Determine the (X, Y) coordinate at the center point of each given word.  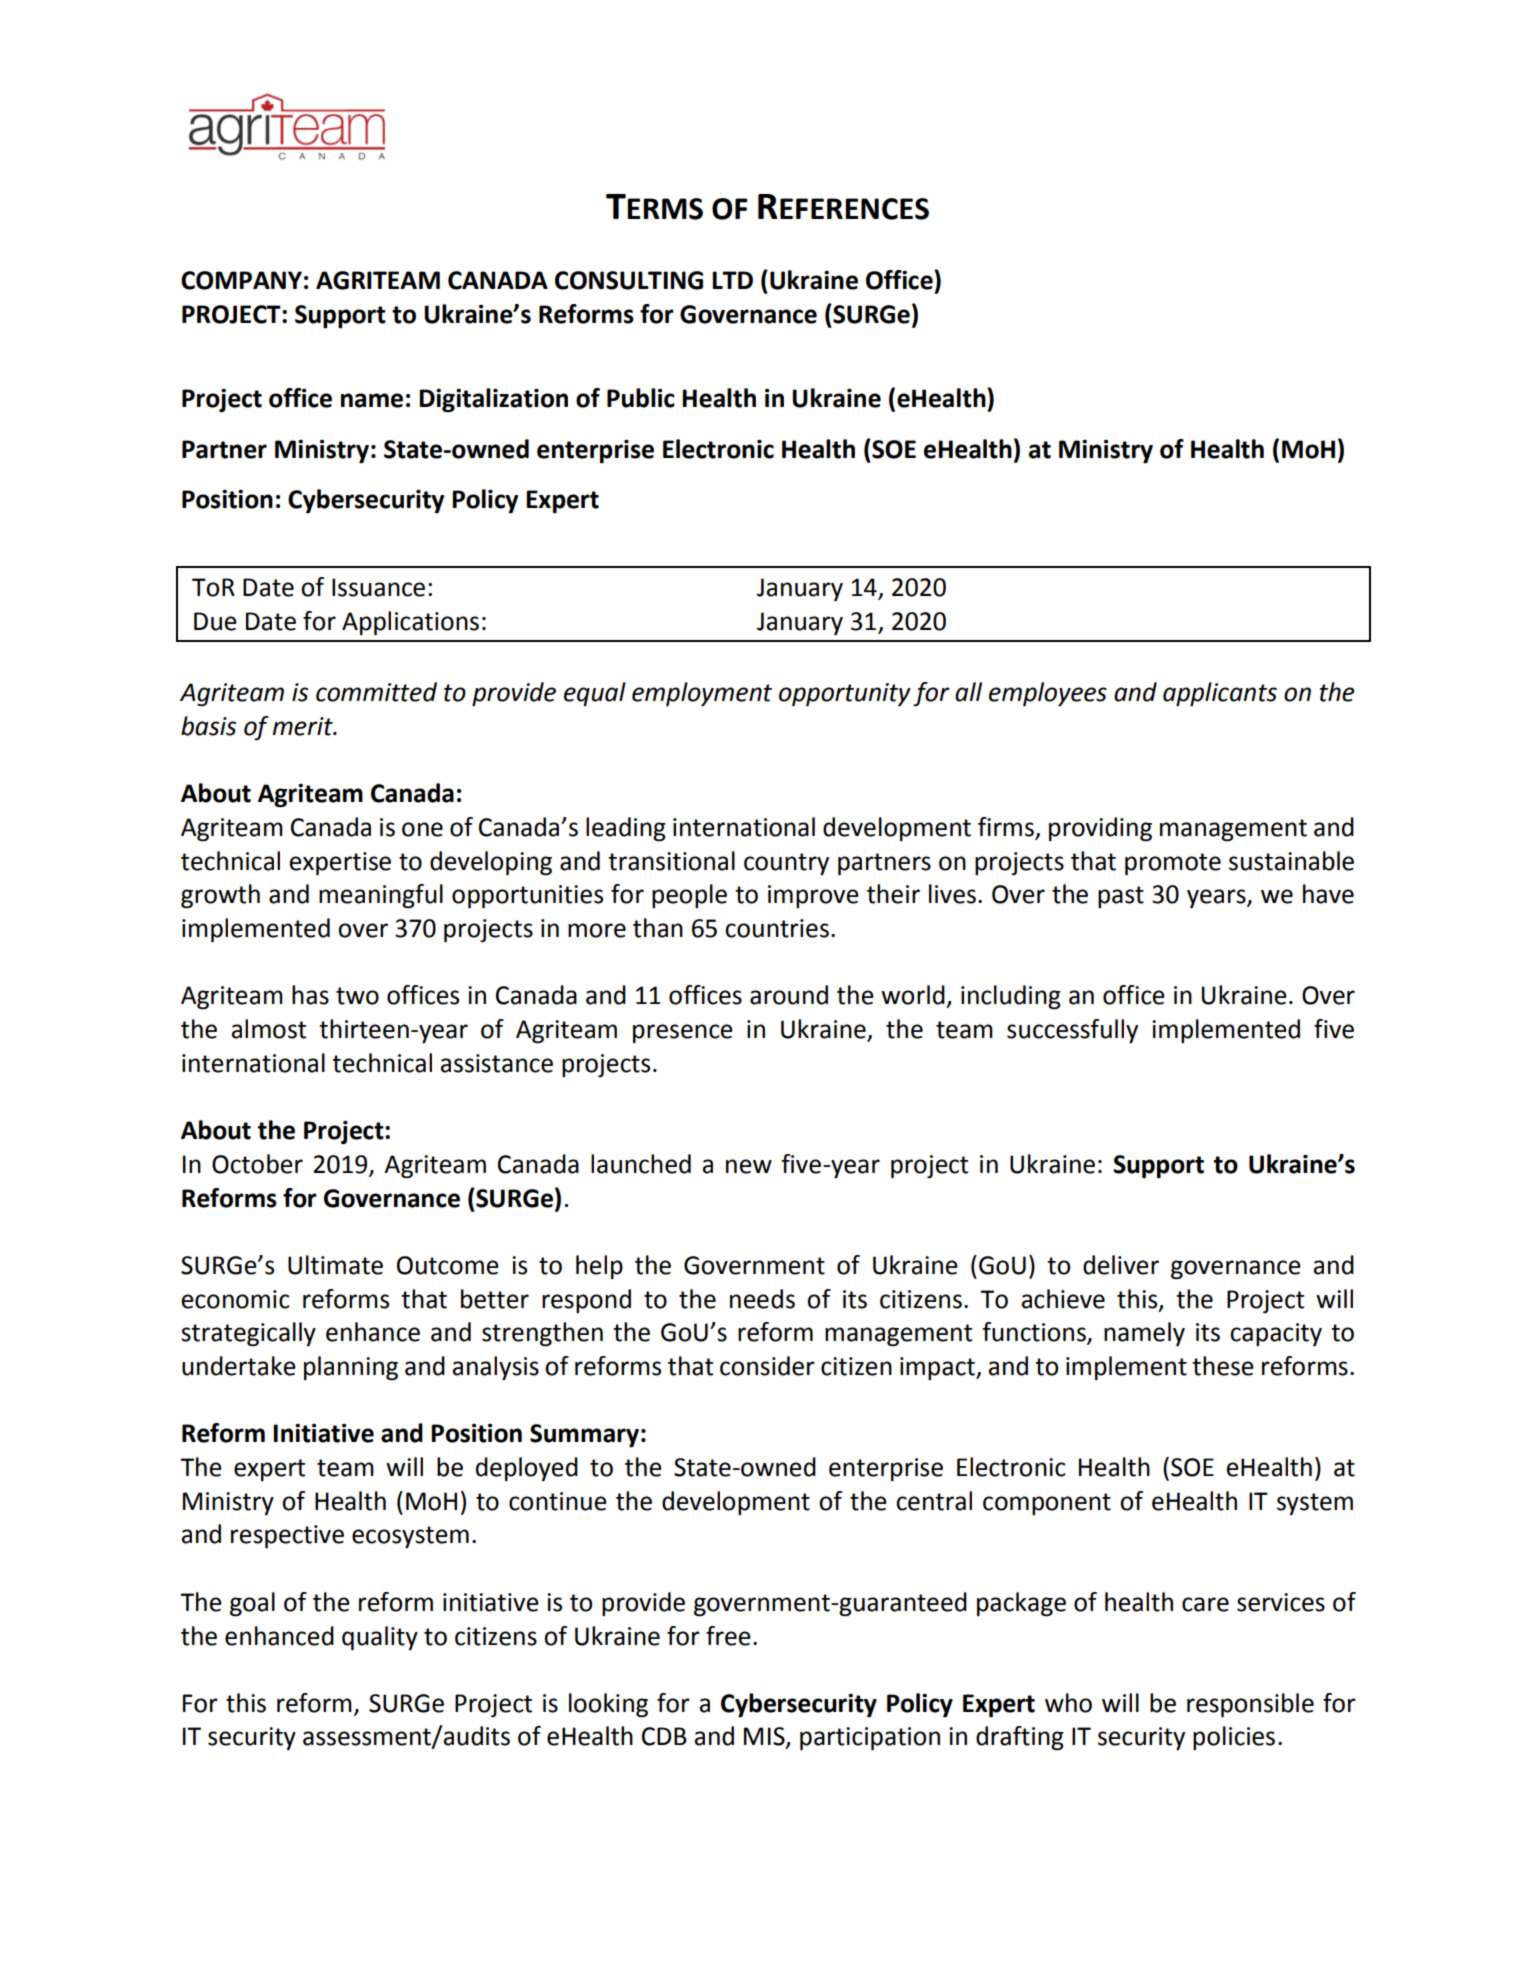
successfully (1072, 1031)
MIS (765, 1737)
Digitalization (493, 400)
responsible (1250, 1705)
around (789, 995)
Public (641, 398)
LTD (732, 280)
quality (380, 1638)
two (357, 996)
